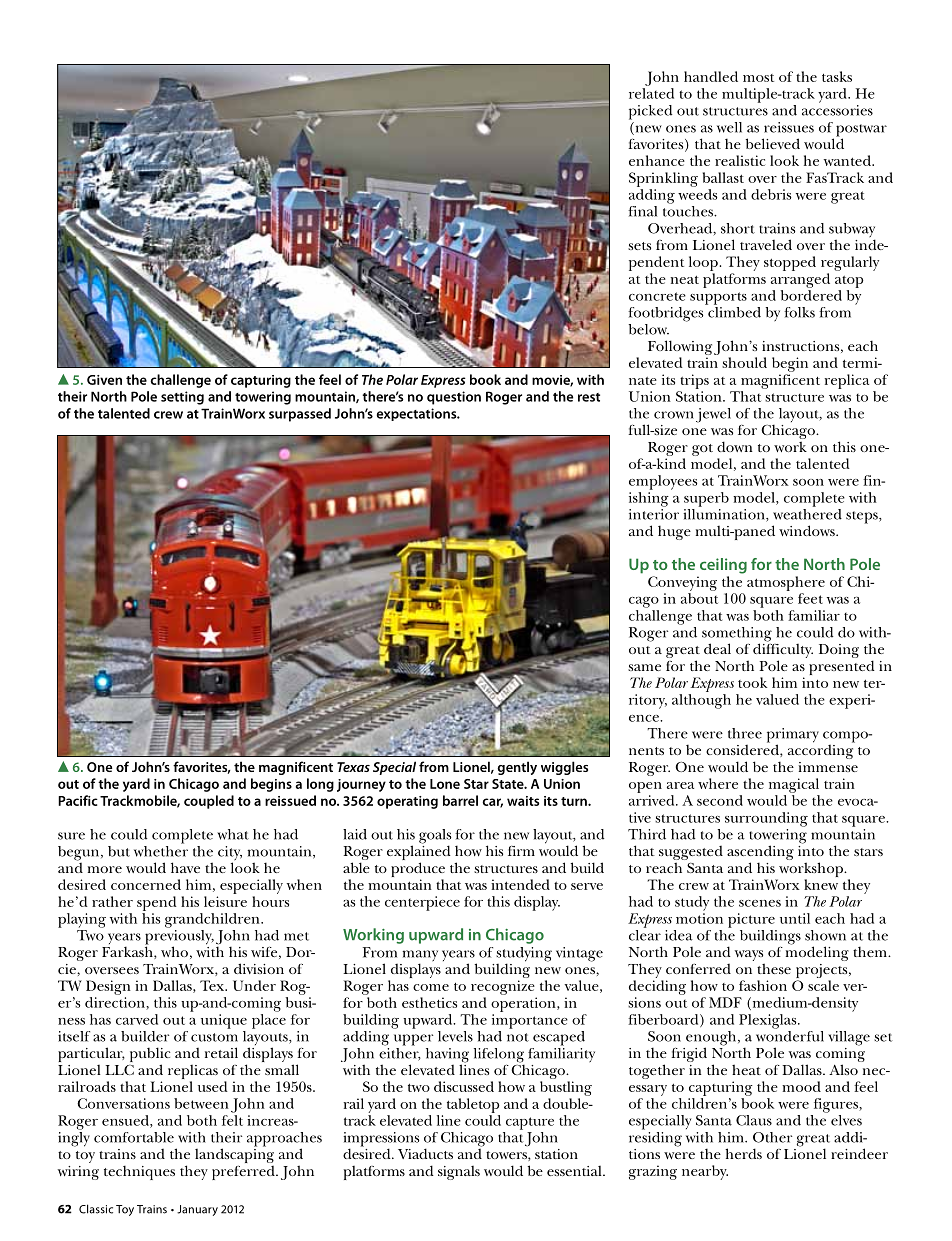  Describe the element at coordinates (644, 667) in the screenshot. I see `same` at that location.
